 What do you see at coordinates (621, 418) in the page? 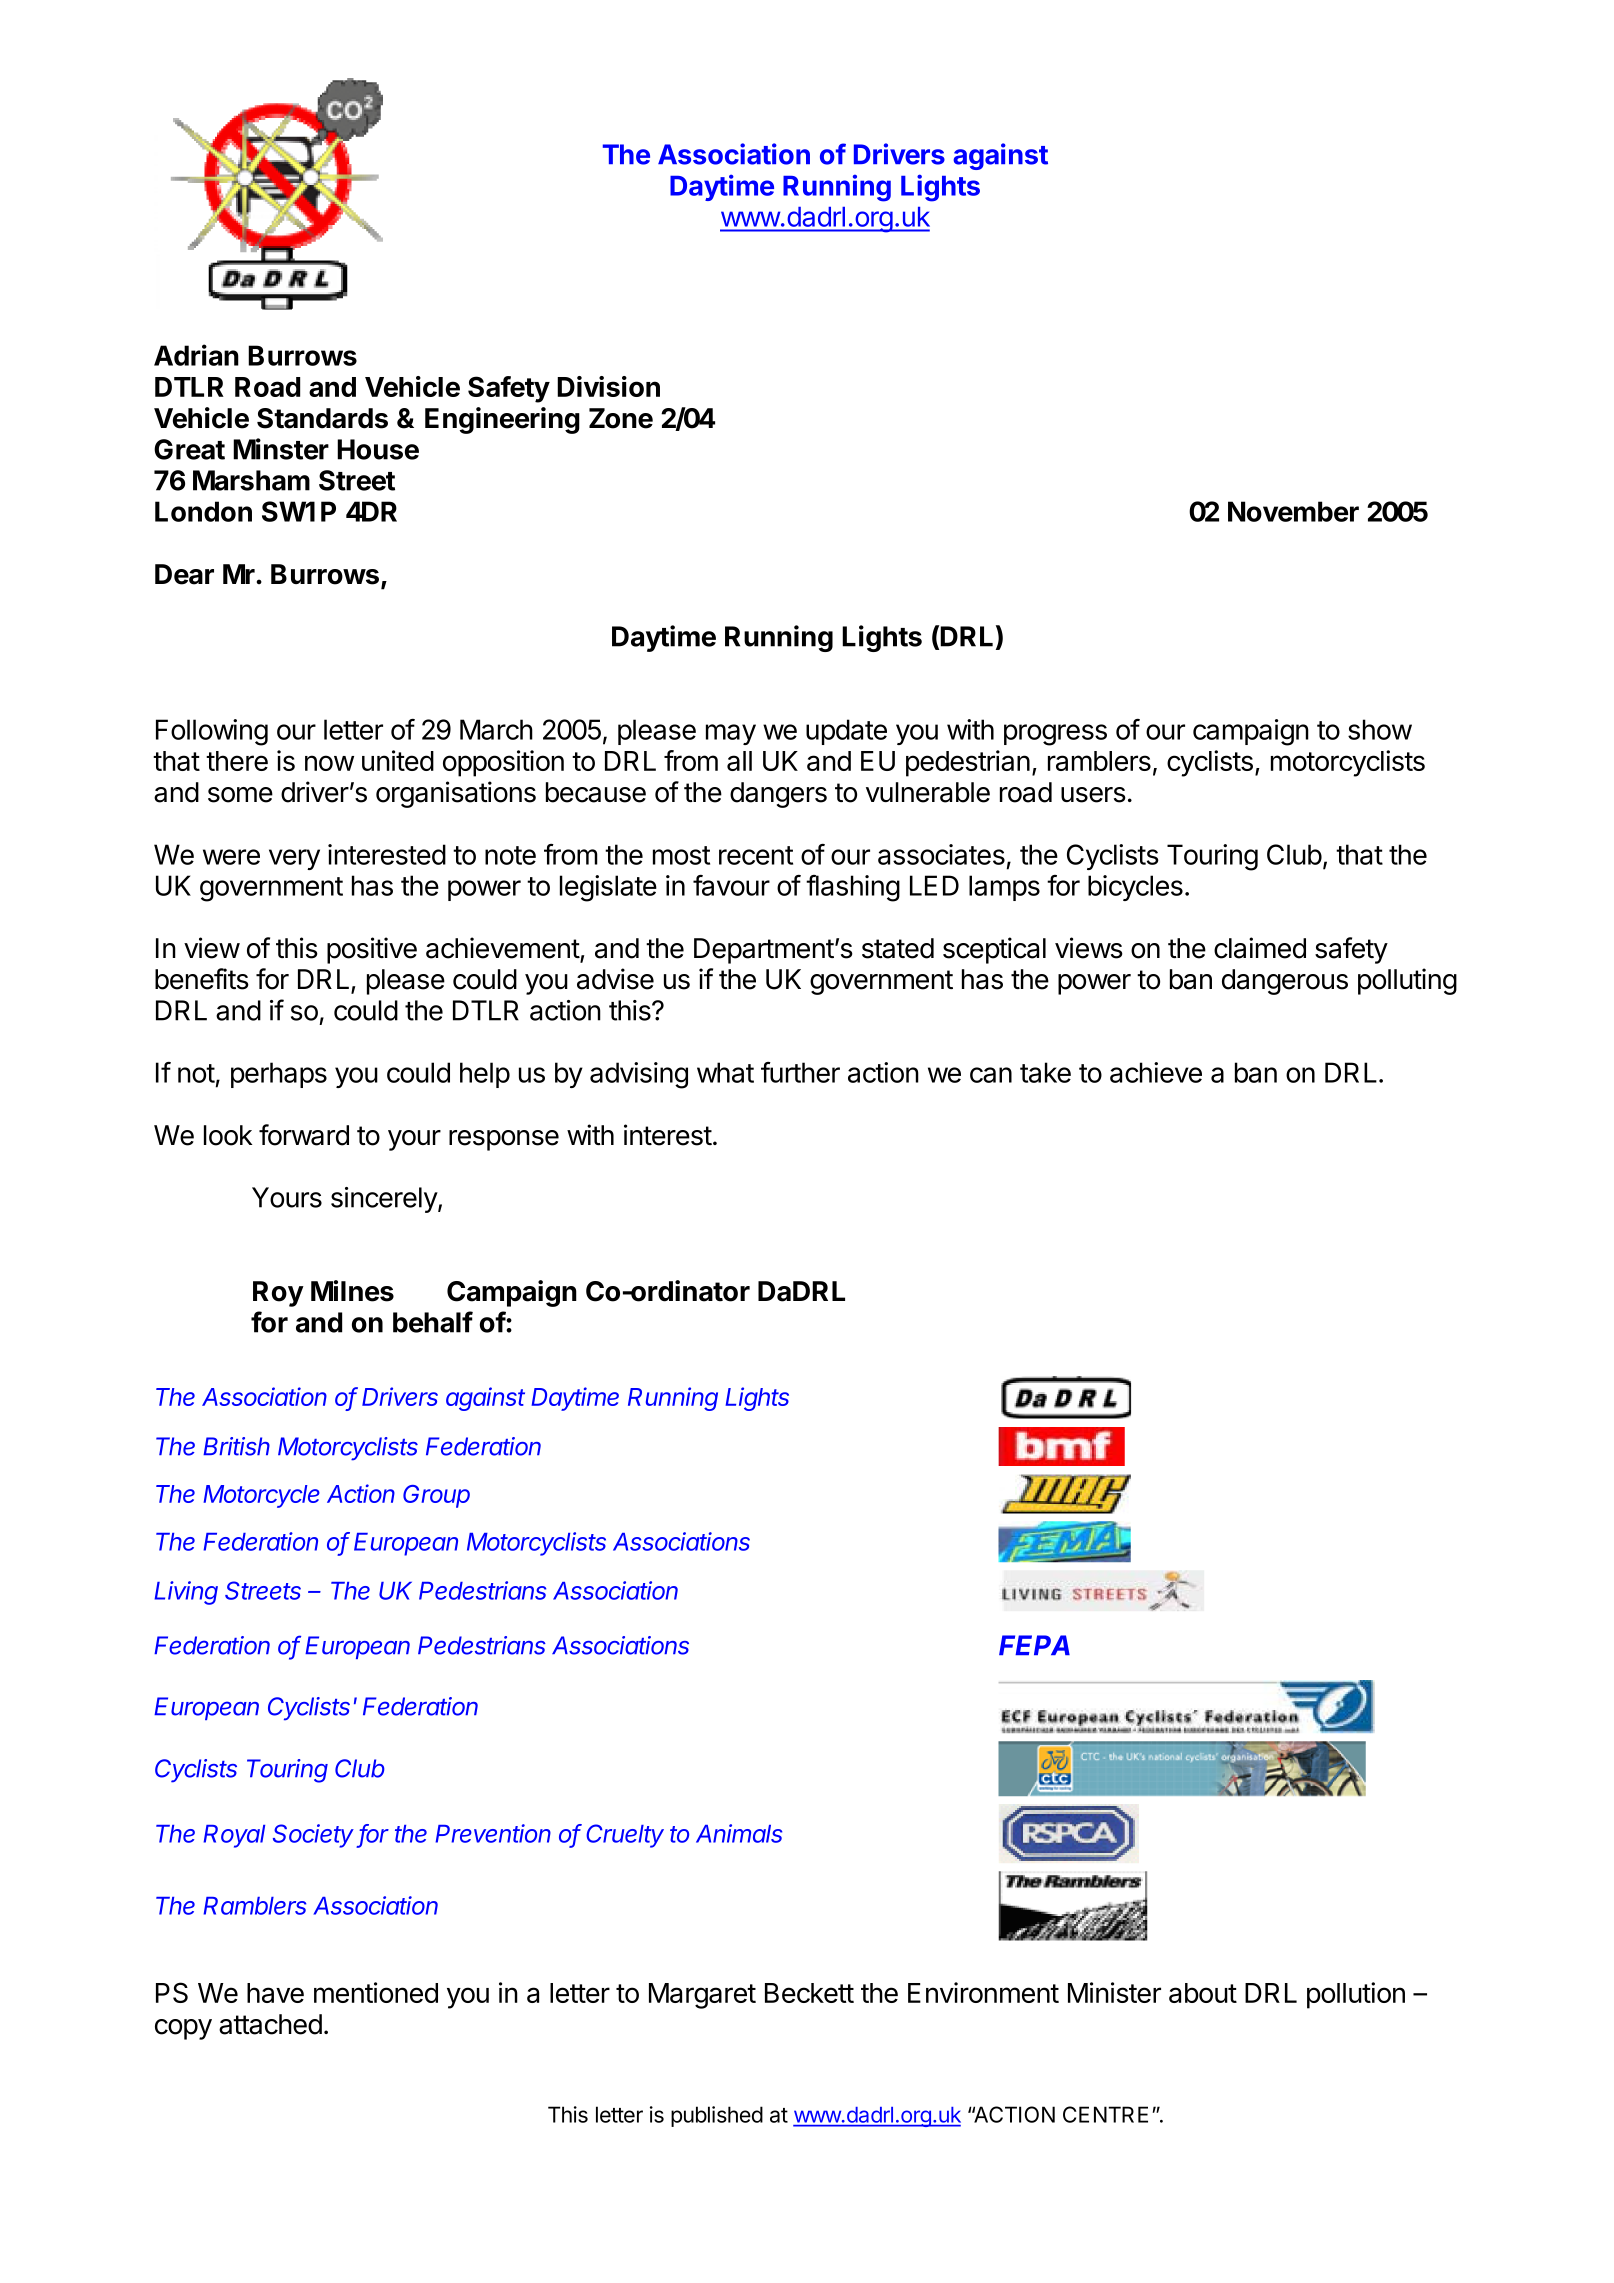
I see `Zone` at bounding box center [621, 418].
